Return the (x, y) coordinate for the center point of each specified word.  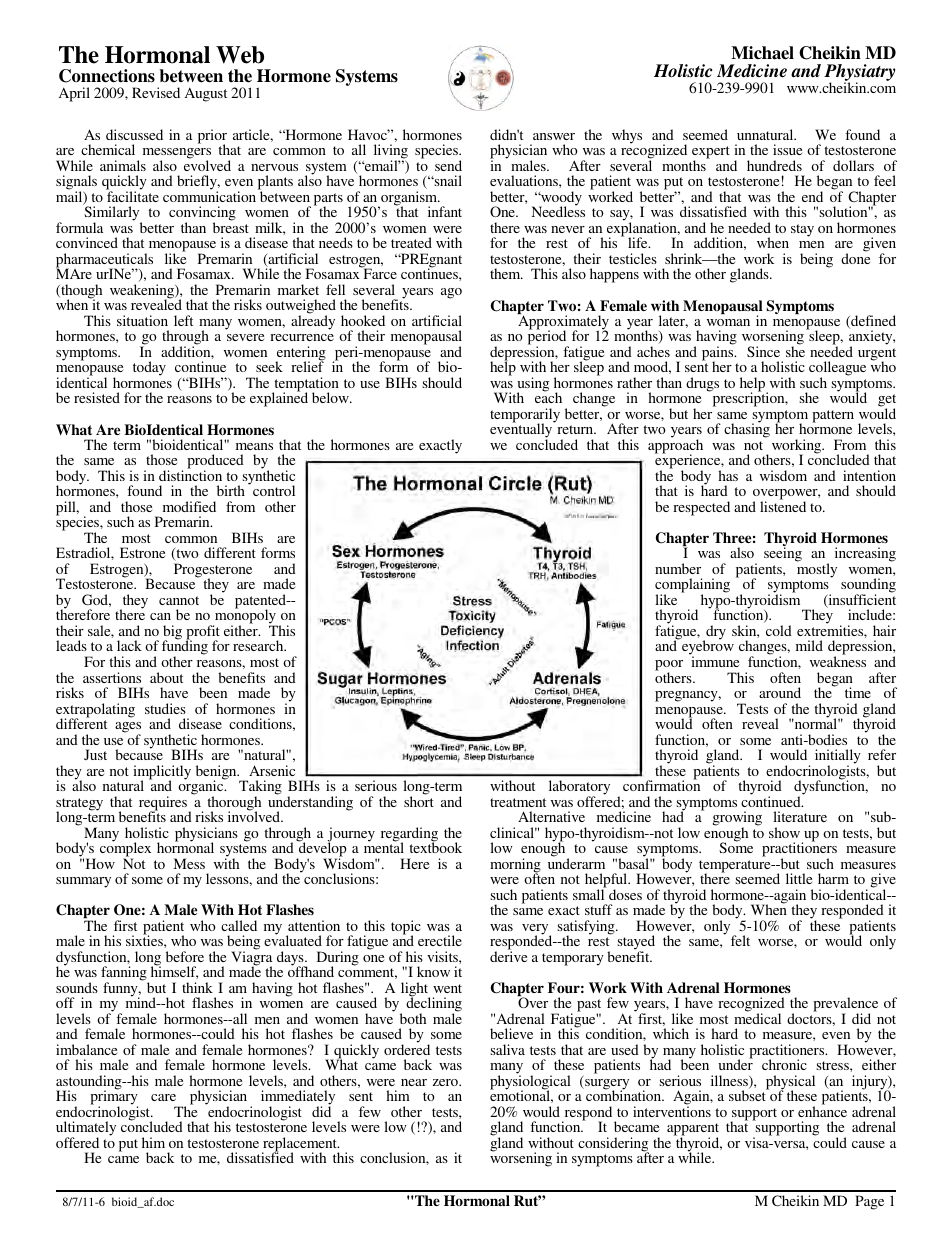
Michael (762, 53)
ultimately (86, 1130)
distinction (190, 474)
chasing (747, 430)
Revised (156, 92)
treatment (518, 802)
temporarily (525, 416)
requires (164, 804)
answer (554, 136)
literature (800, 816)
